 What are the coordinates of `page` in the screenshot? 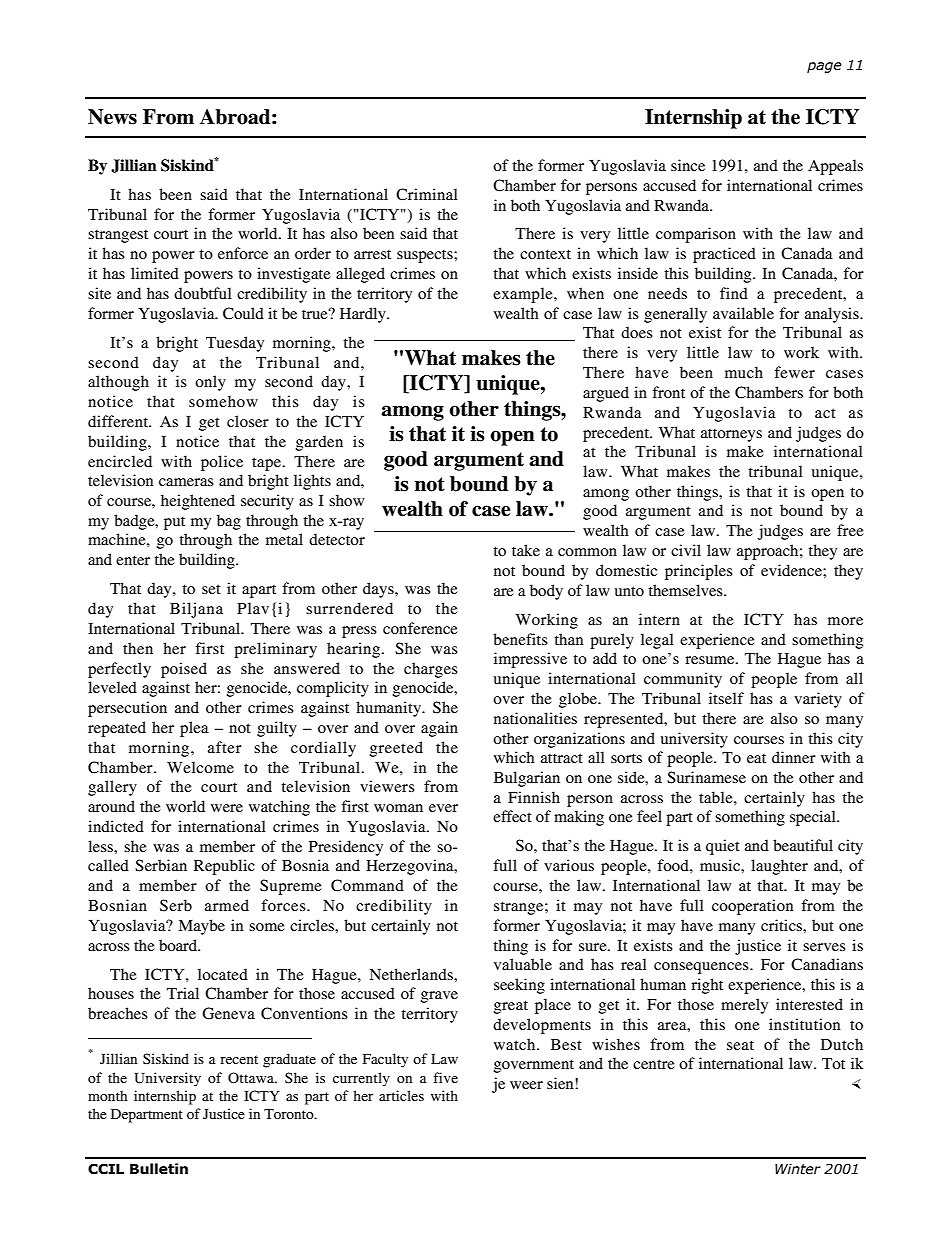 It's located at (824, 67).
